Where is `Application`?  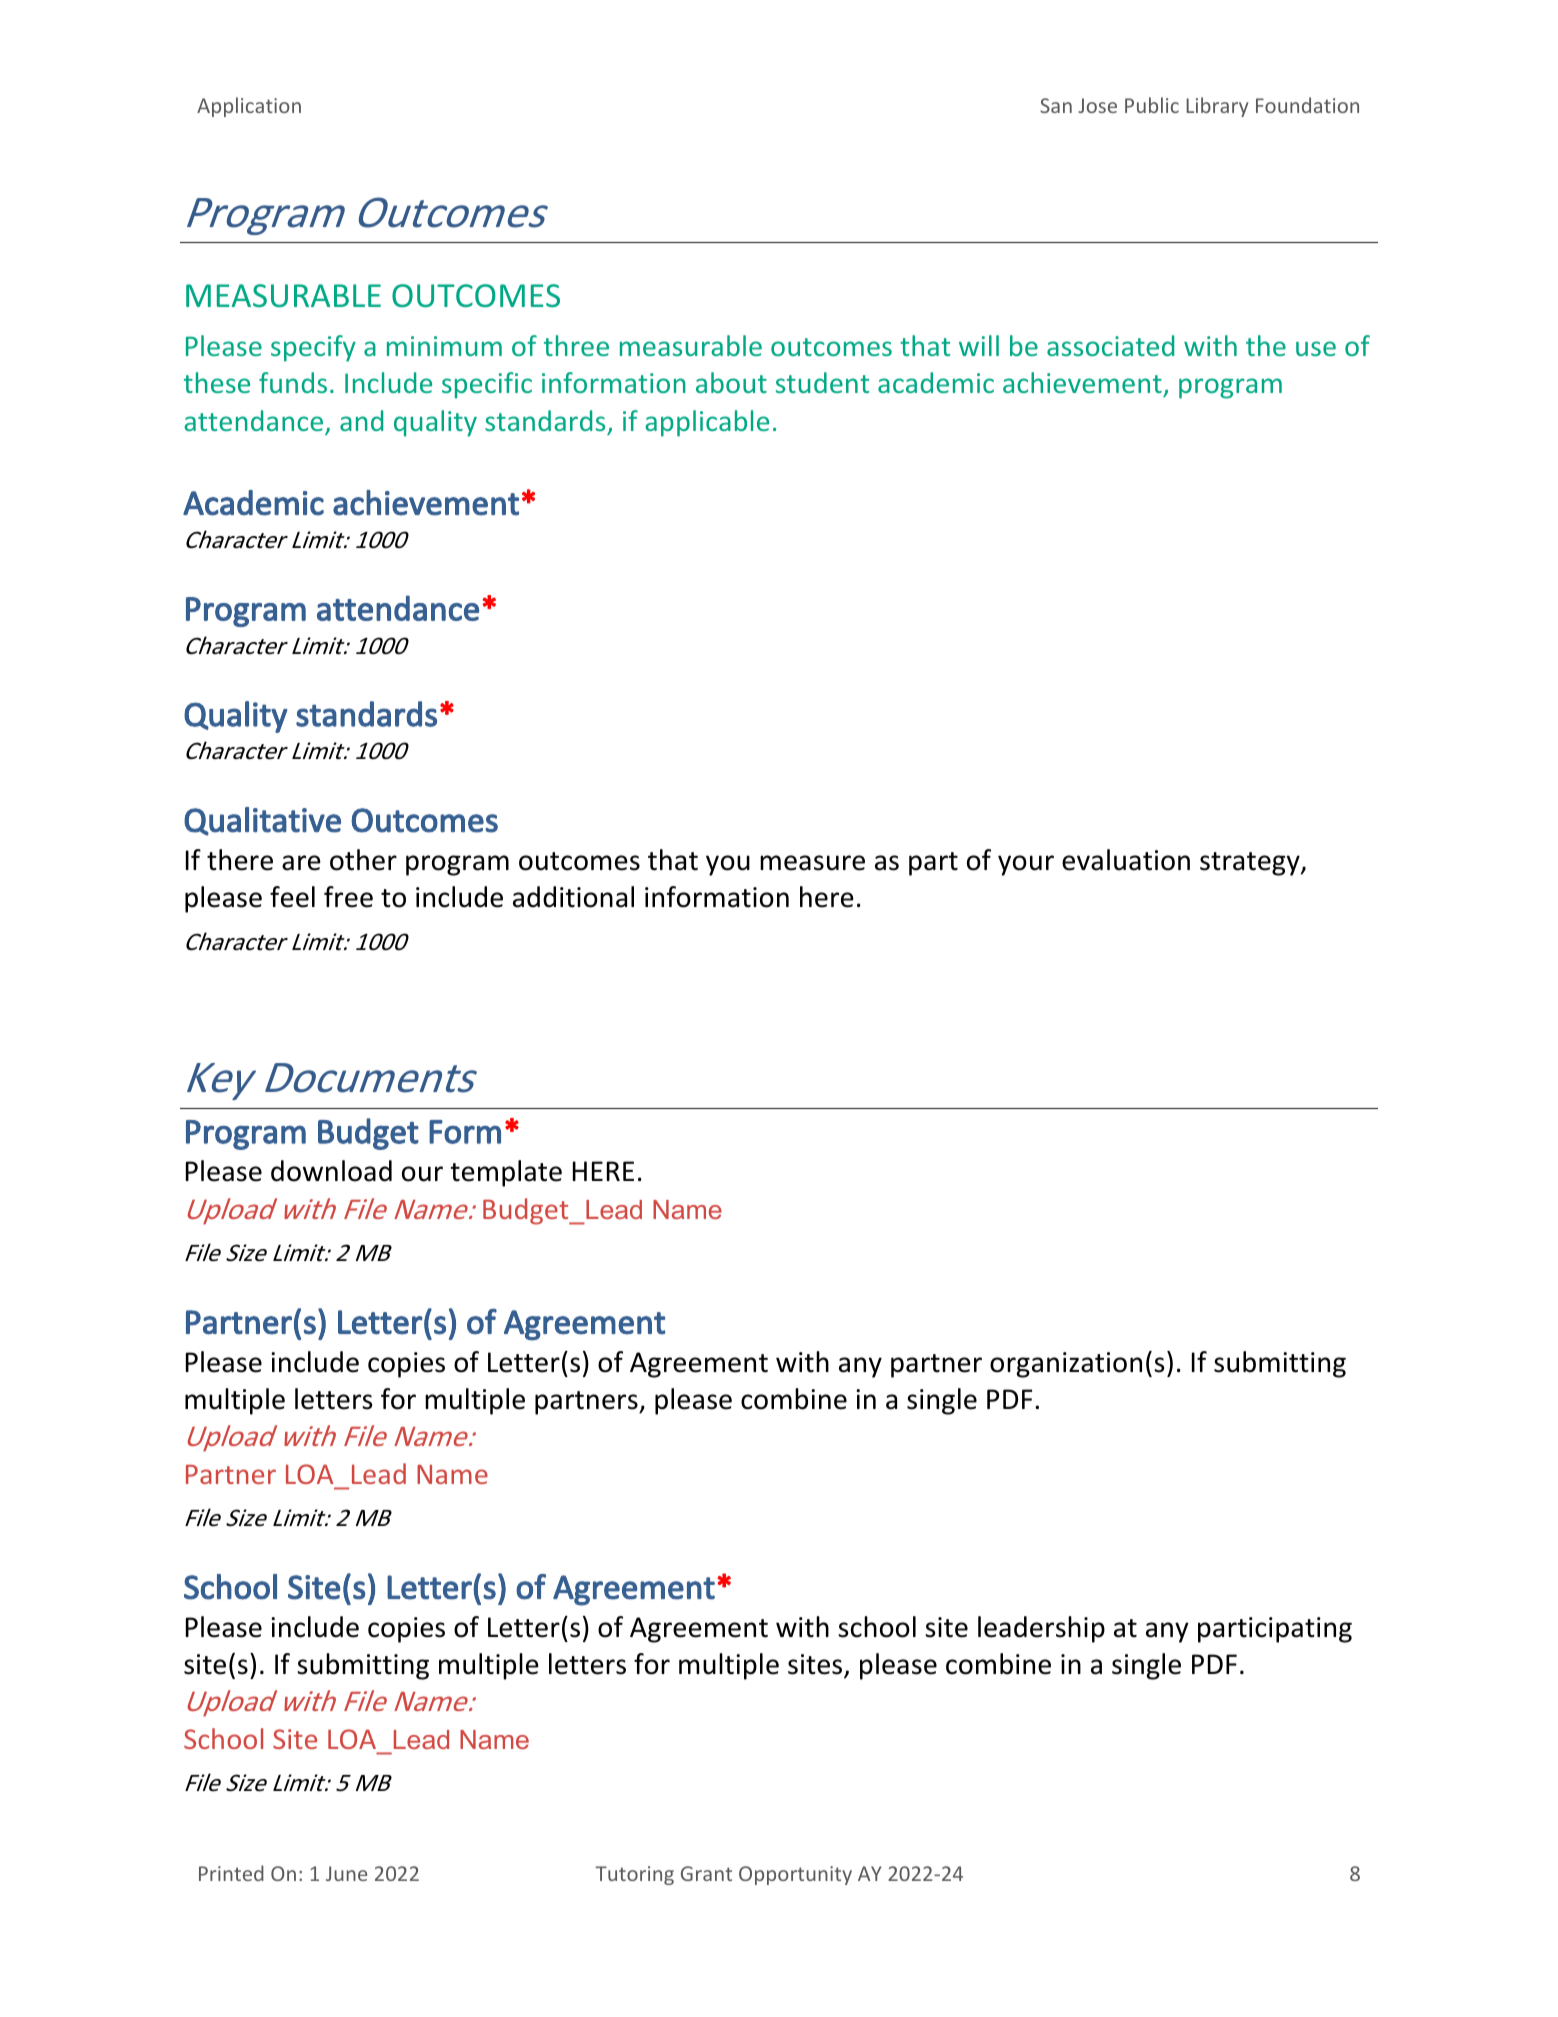
Application is located at coordinates (249, 107).
